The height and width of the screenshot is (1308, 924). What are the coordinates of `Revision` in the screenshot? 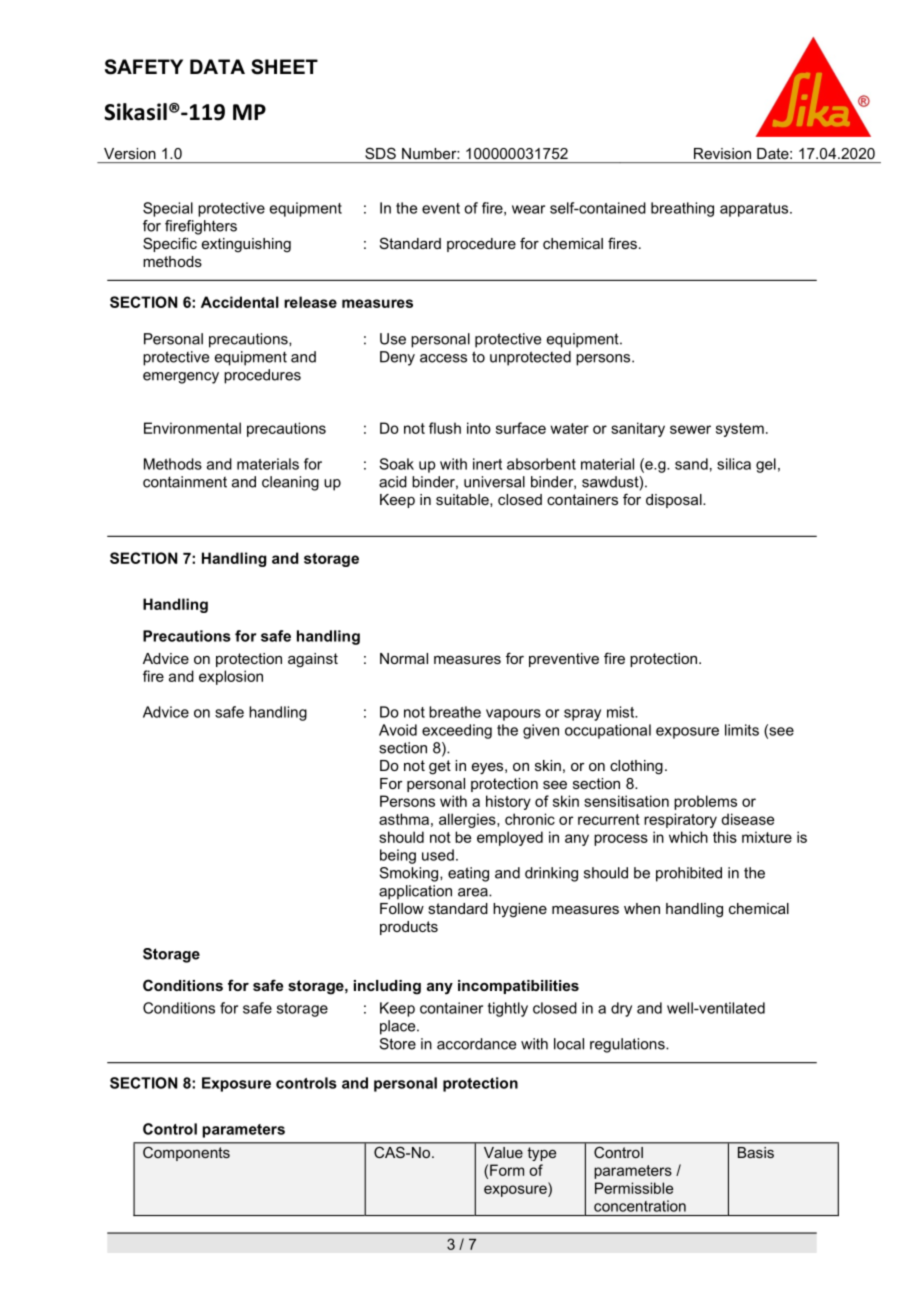 It's located at (722, 153).
